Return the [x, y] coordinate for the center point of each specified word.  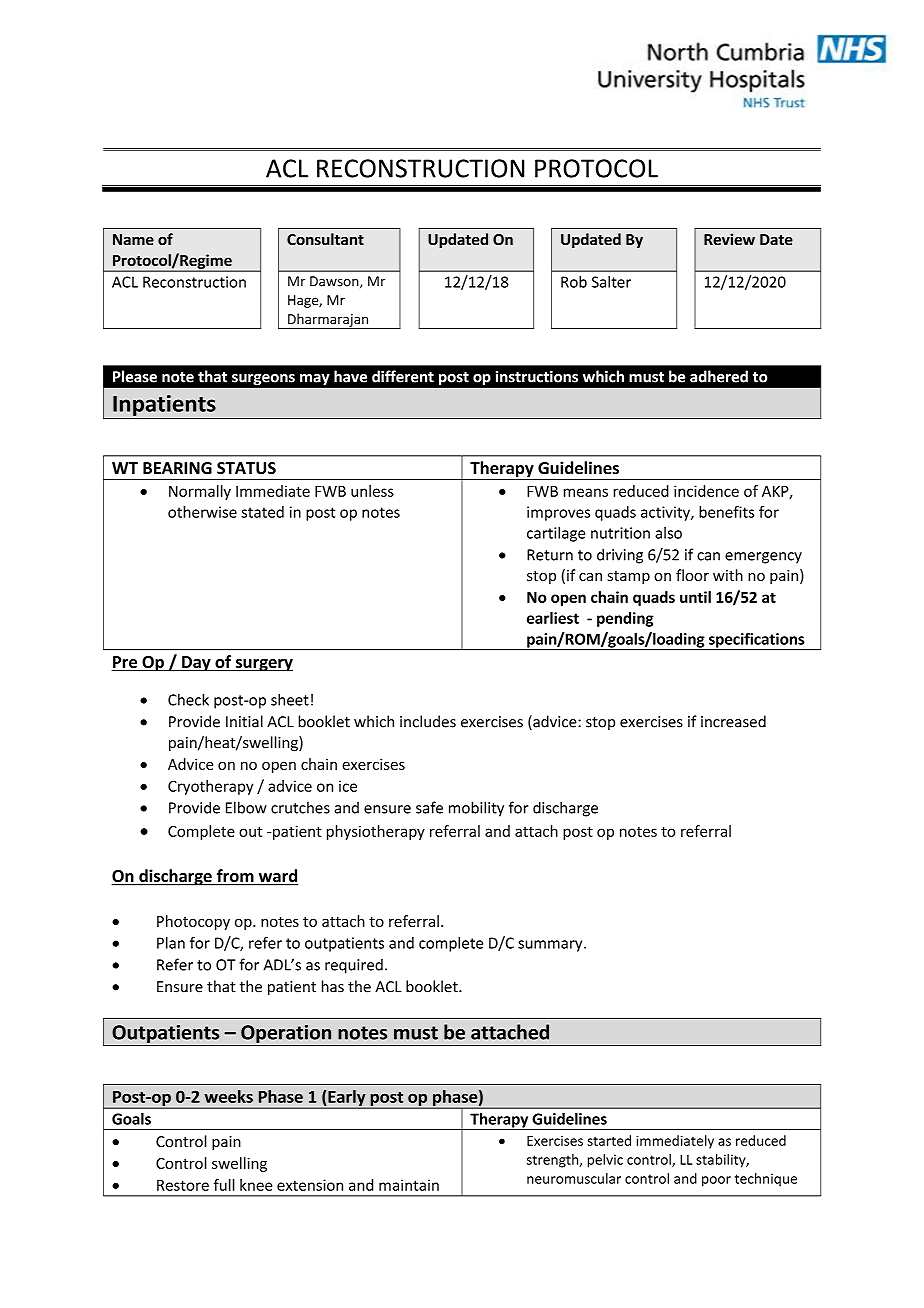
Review [729, 239]
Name [133, 239]
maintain [409, 1185]
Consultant [325, 239]
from [235, 877]
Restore [183, 1185]
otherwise [202, 512]
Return [550, 555]
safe [429, 807]
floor [692, 575]
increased [733, 721]
